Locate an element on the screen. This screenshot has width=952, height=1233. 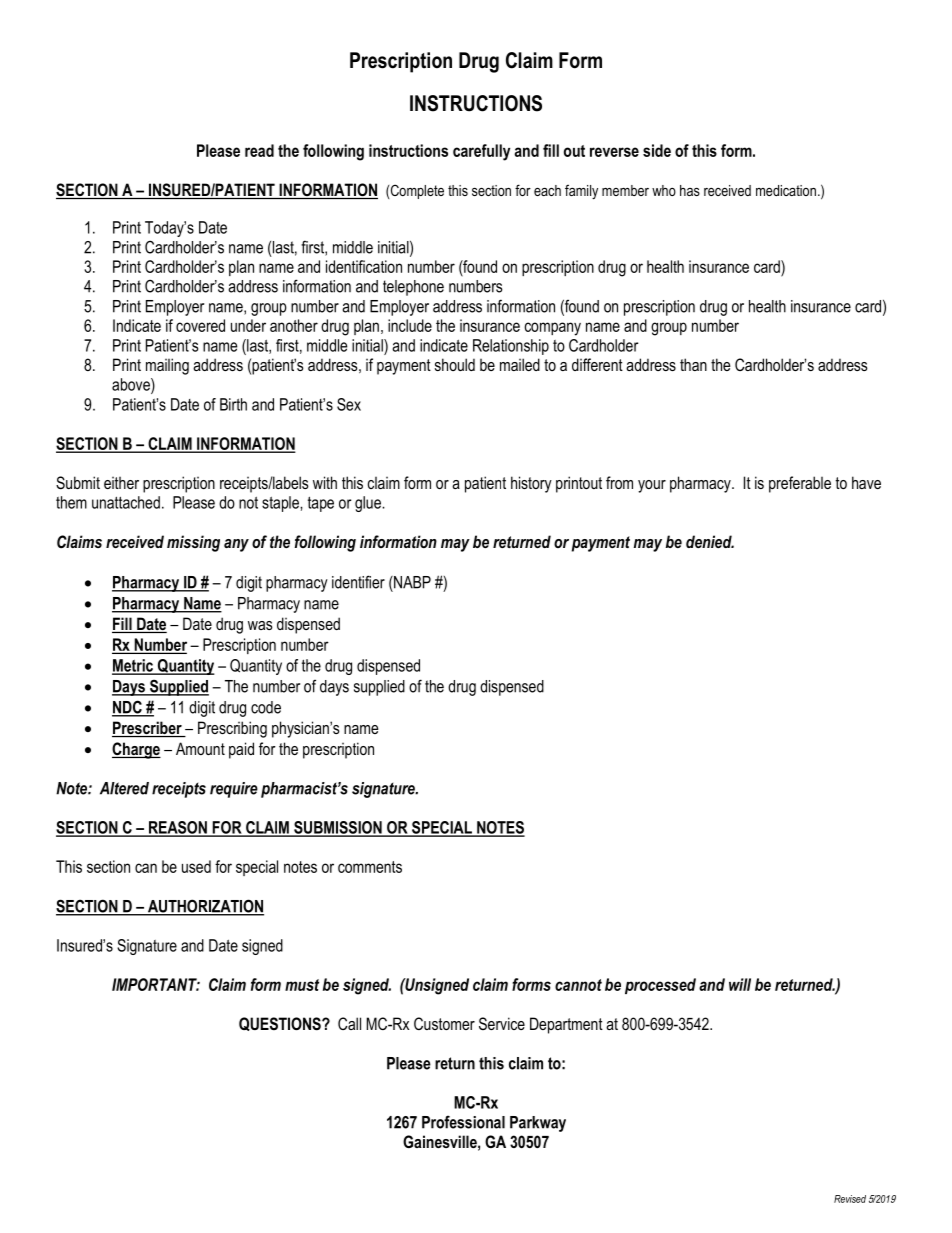
Birth is located at coordinates (233, 404).
